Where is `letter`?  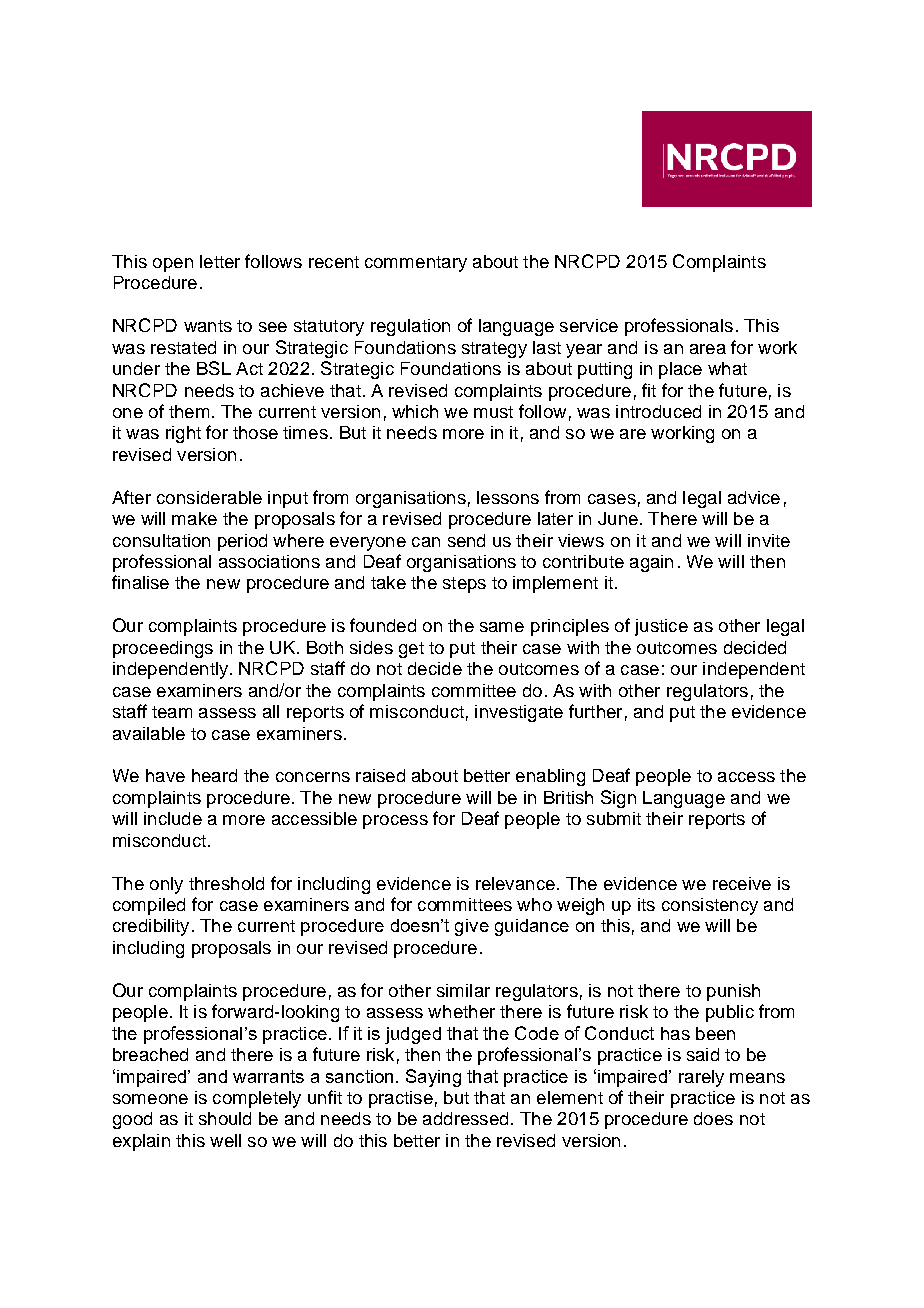 letter is located at coordinates (220, 261).
